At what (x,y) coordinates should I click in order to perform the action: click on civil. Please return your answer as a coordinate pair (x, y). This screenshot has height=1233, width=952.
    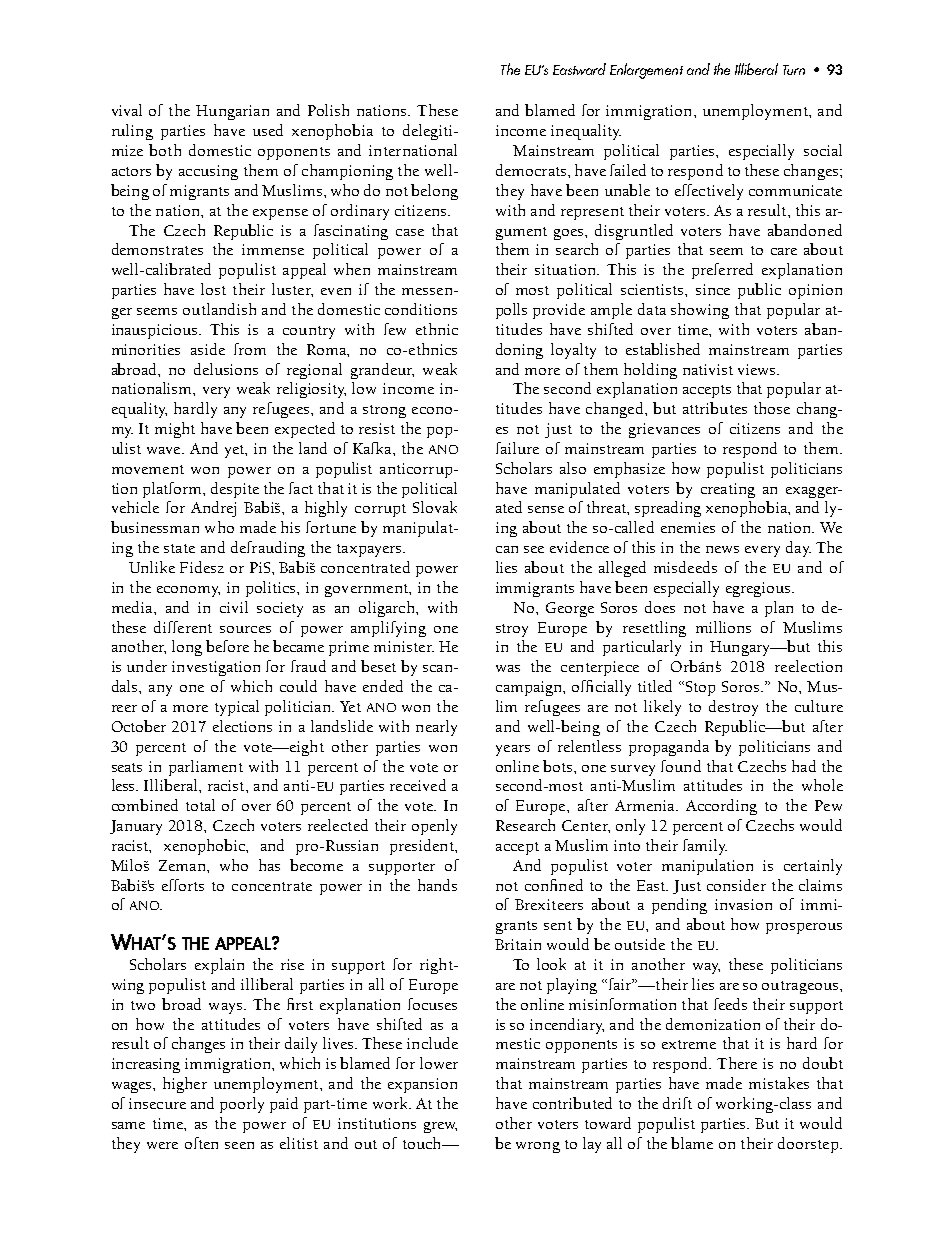
    Looking at the image, I should click on (234, 607).
